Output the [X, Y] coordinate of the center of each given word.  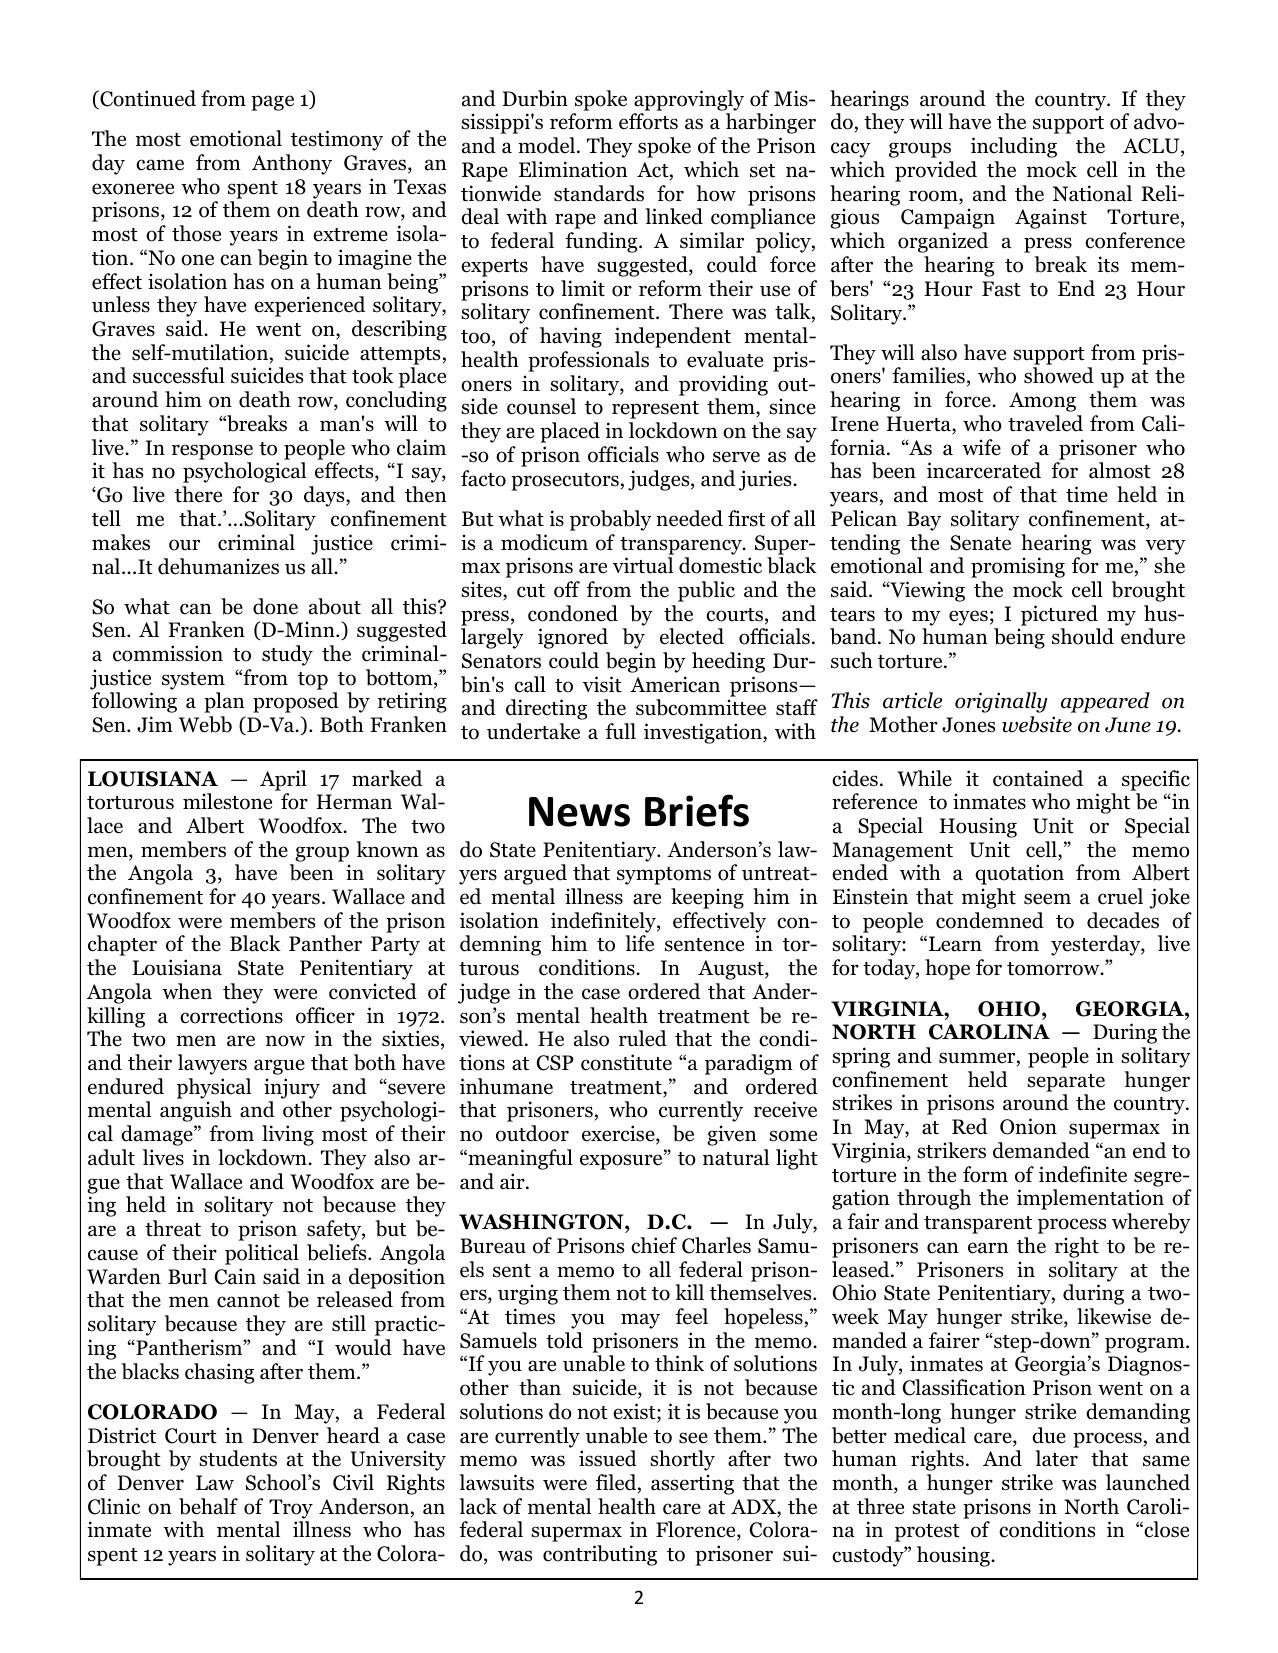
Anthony [292, 164]
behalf [208, 1506]
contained [1038, 778]
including [1014, 147]
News [579, 812]
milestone [227, 801]
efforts [648, 121]
